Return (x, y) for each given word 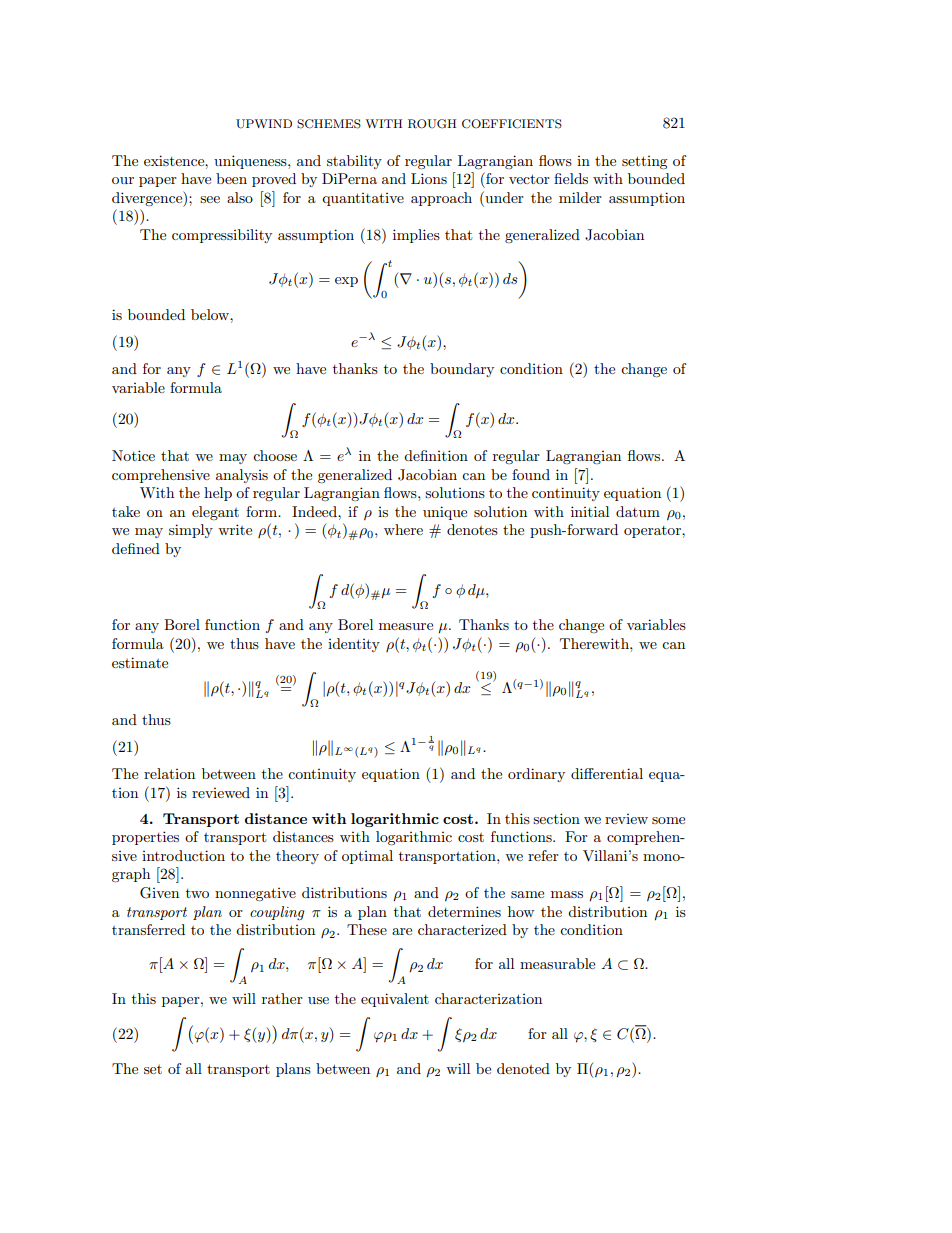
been (231, 178)
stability (354, 162)
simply (191, 531)
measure (406, 626)
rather (282, 998)
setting (645, 163)
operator (653, 532)
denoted (523, 1068)
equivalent (395, 1000)
